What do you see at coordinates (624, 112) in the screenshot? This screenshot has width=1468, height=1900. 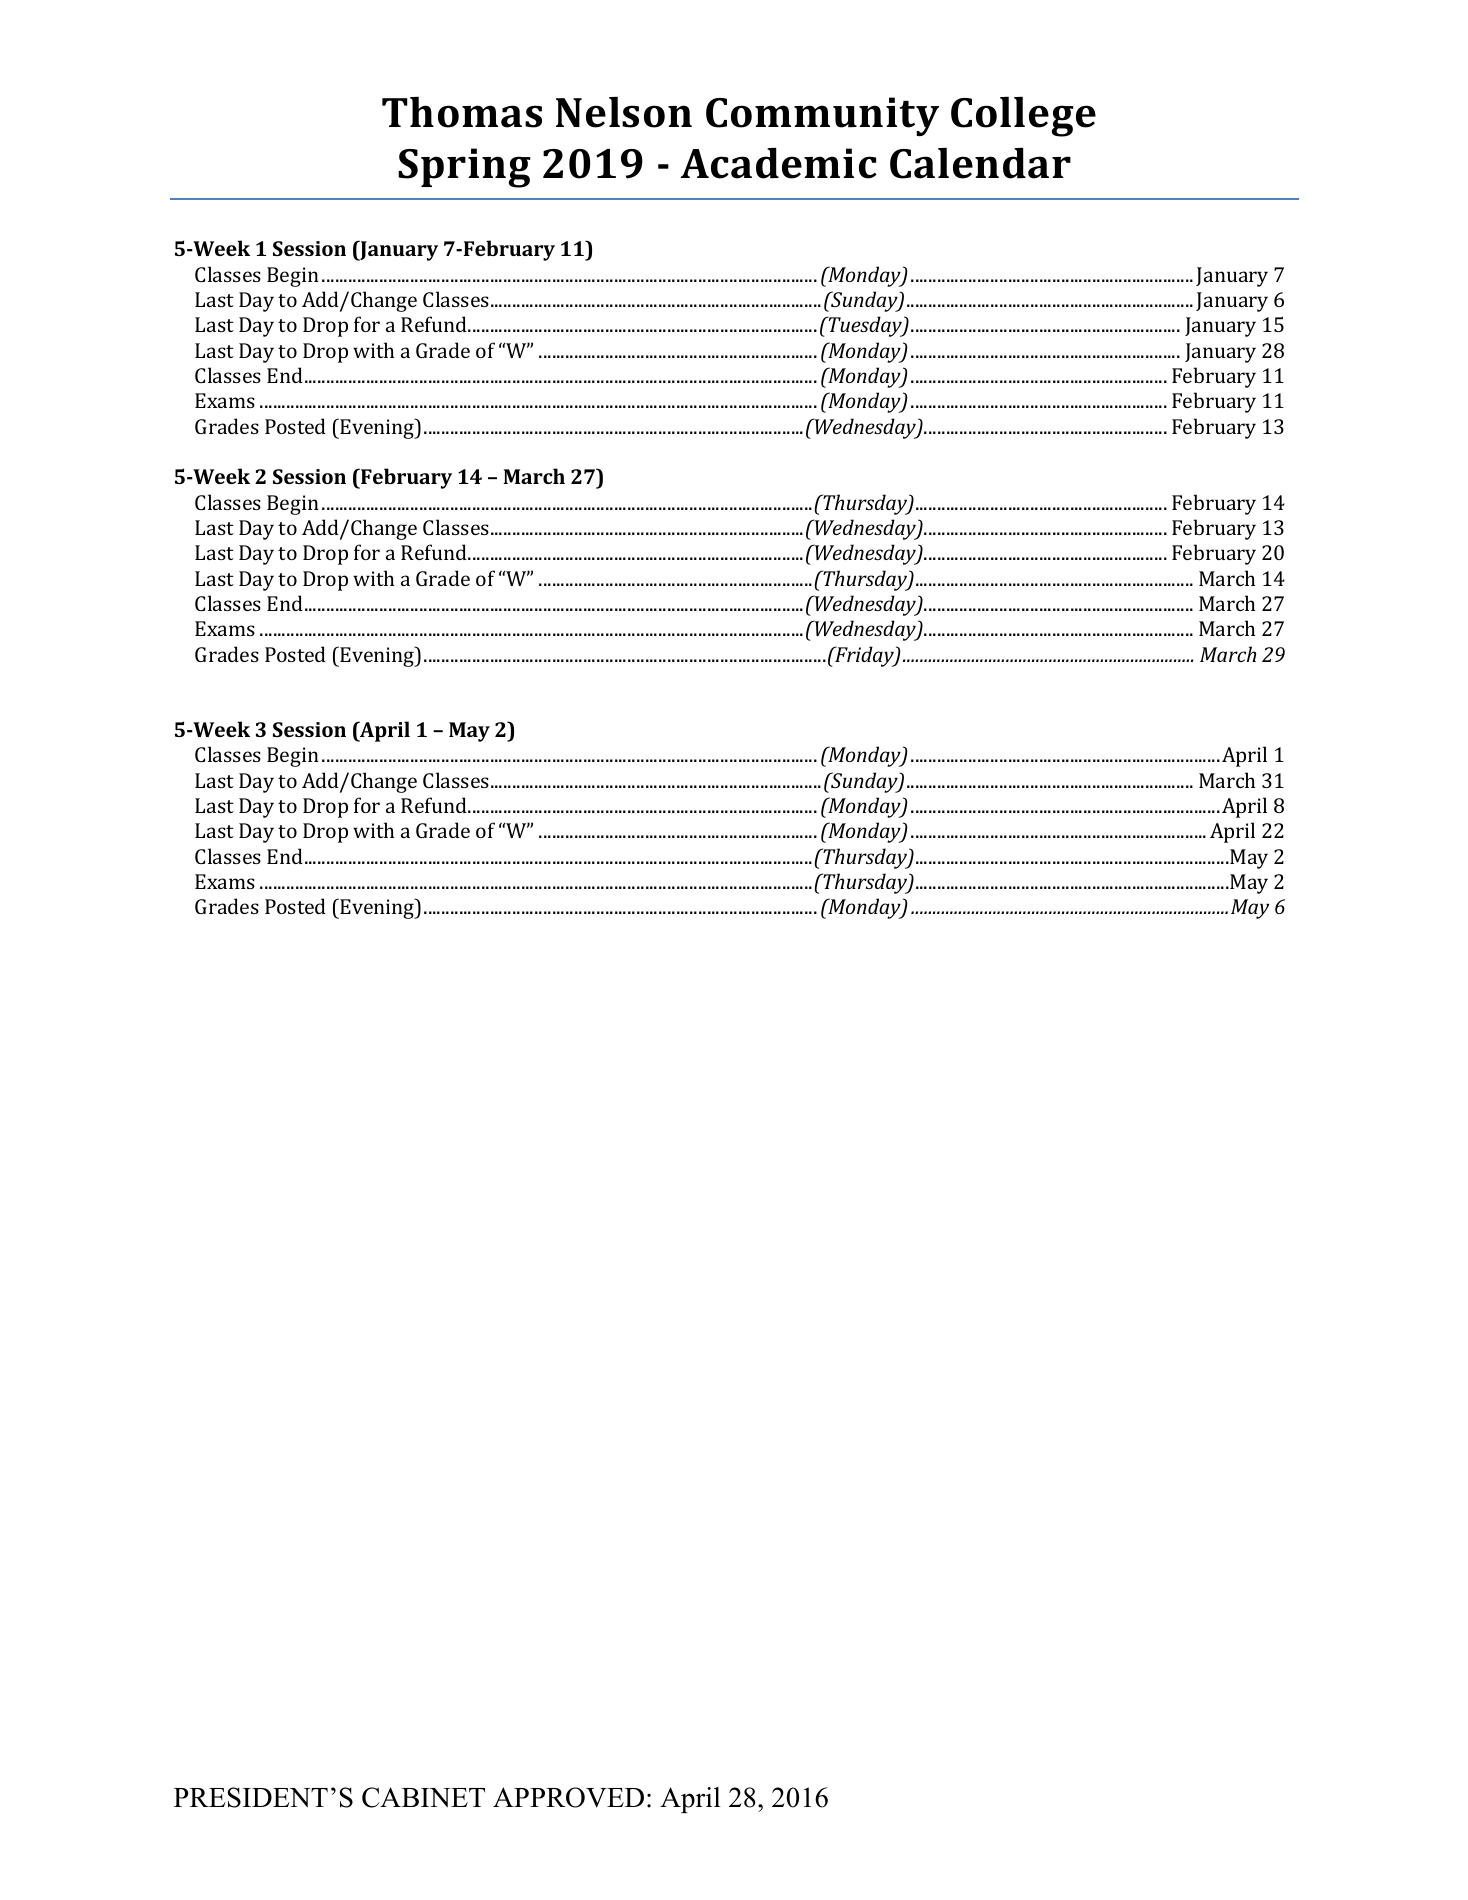 I see `Nelson` at bounding box center [624, 112].
